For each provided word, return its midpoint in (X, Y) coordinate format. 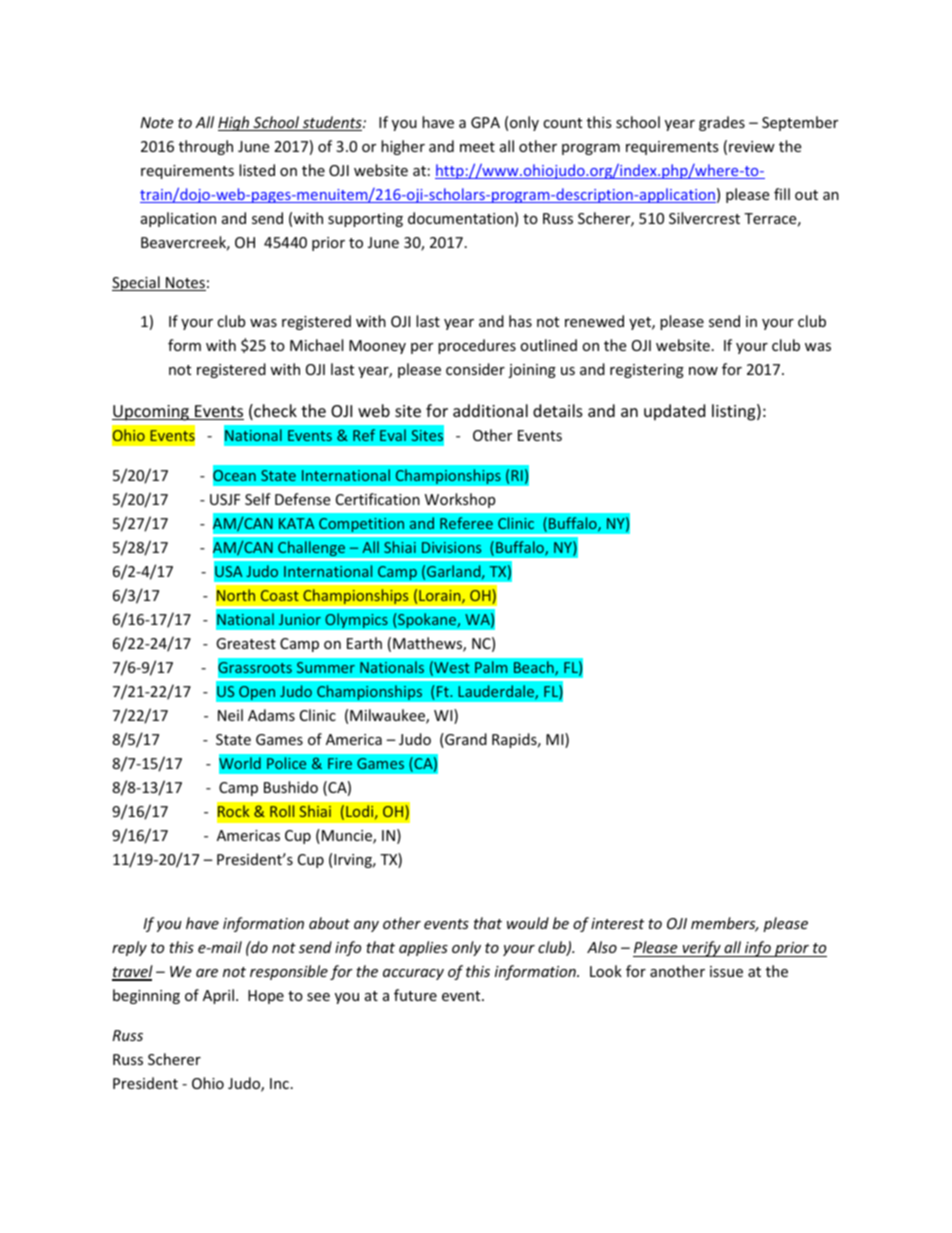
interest (617, 923)
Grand (465, 740)
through (206, 147)
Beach (535, 668)
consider (475, 369)
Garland (455, 572)
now (703, 371)
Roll (282, 811)
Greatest (246, 643)
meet (477, 147)
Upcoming (151, 413)
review (752, 146)
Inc (279, 1083)
